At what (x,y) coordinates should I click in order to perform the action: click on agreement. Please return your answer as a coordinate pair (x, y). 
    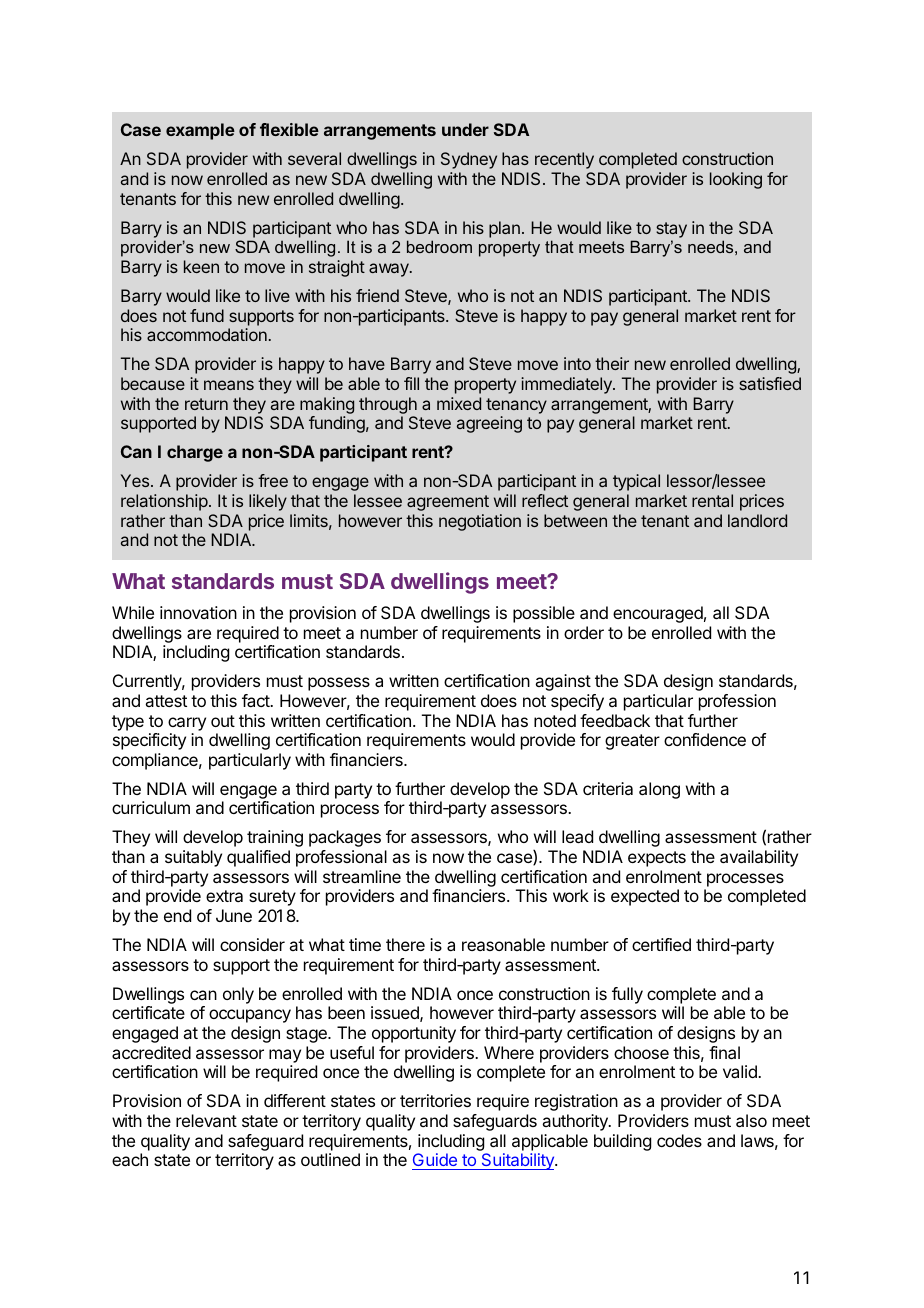
    Looking at the image, I should click on (448, 503).
